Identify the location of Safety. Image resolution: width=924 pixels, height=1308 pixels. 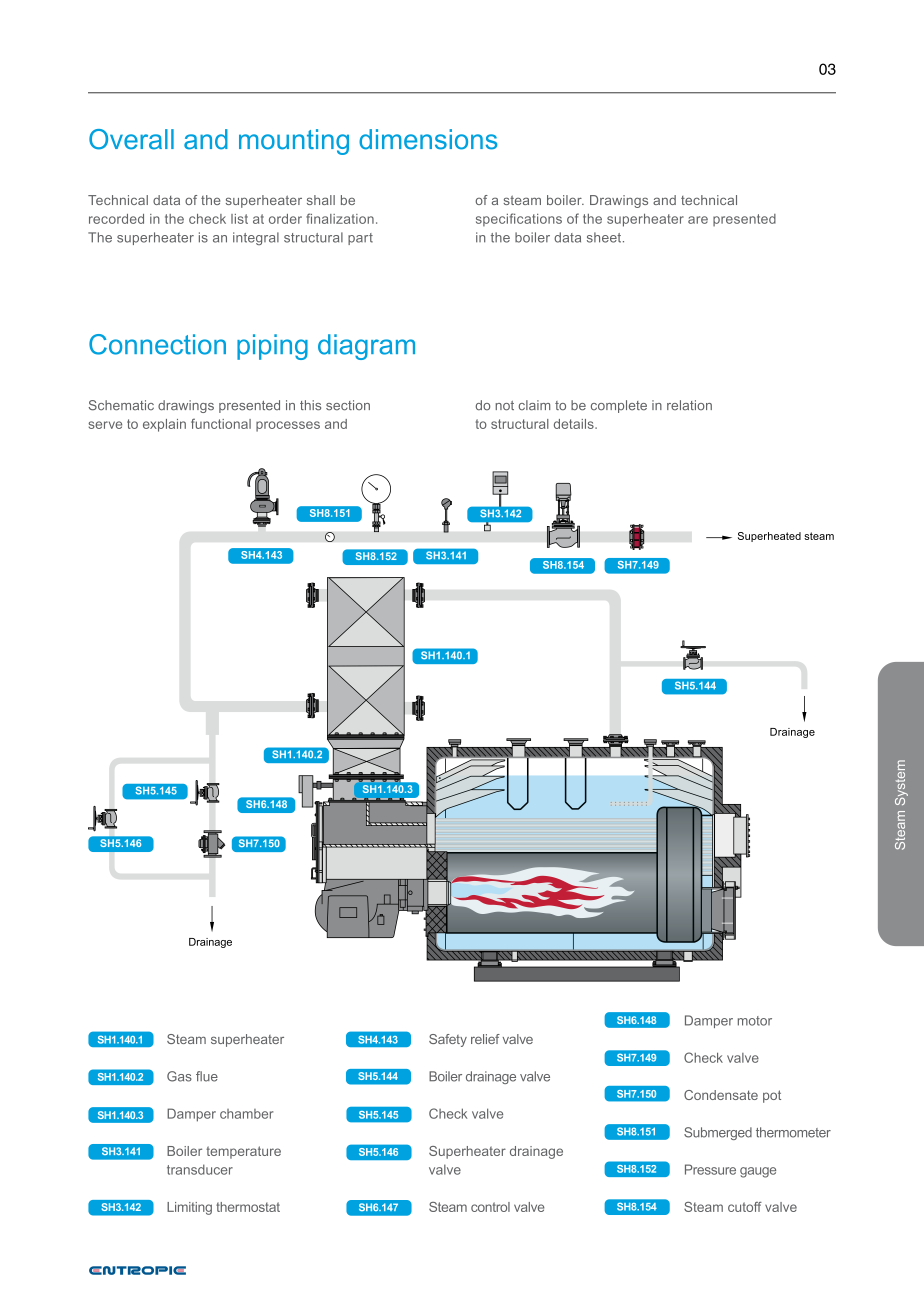
(448, 1040).
